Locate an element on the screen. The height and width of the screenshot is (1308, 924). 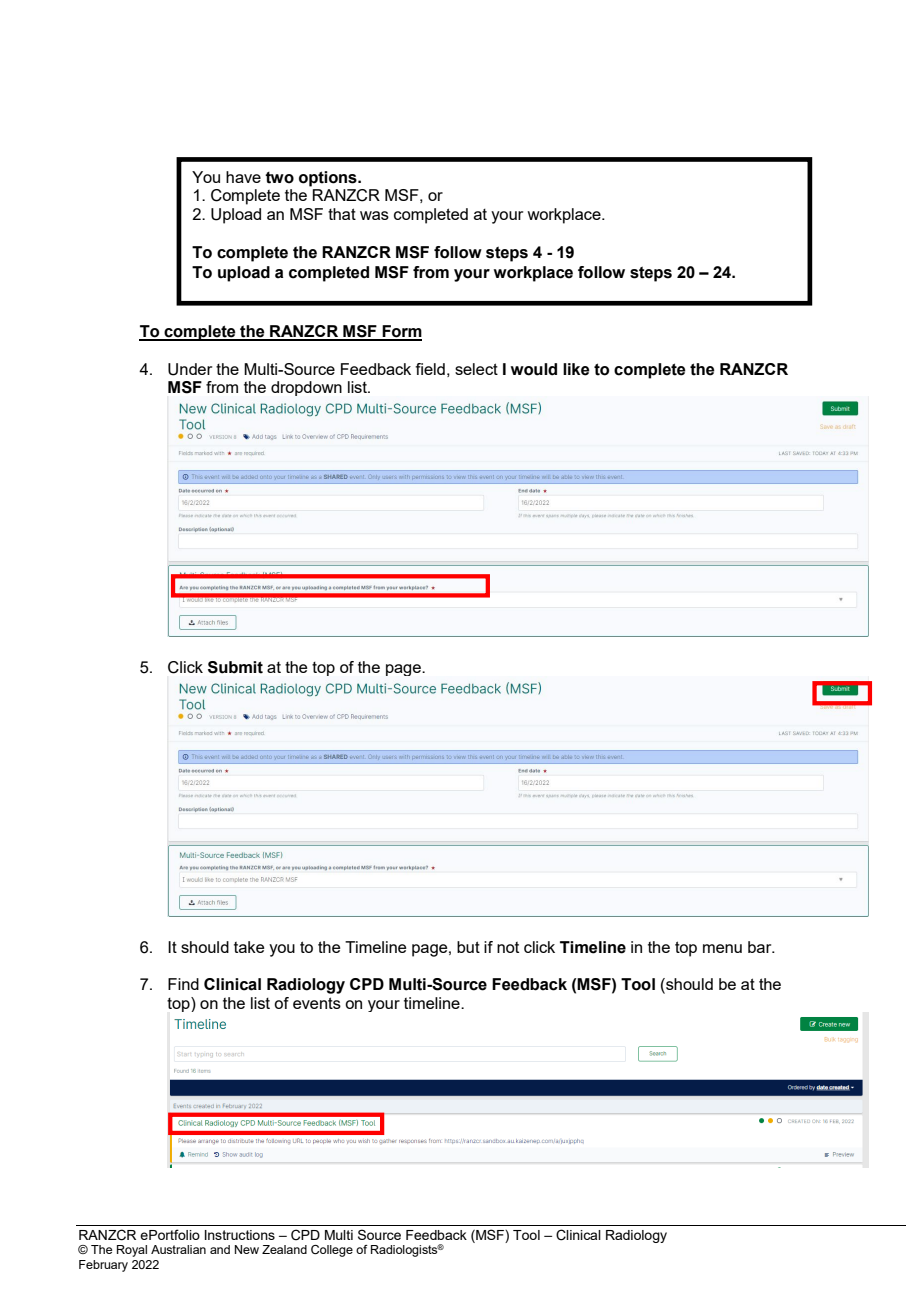
have is located at coordinates (243, 177).
